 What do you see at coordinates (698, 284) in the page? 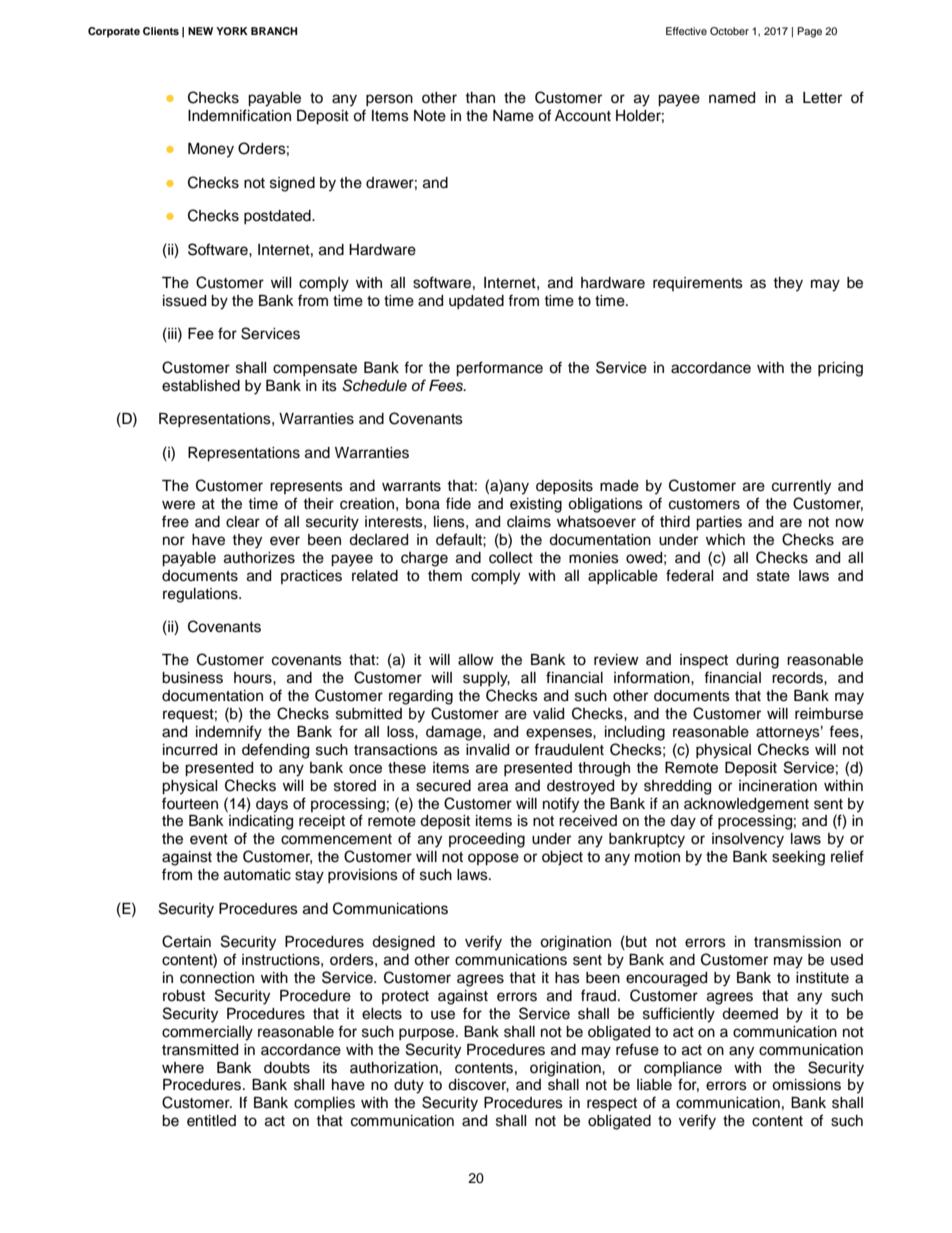
I see `requirements` at bounding box center [698, 284].
